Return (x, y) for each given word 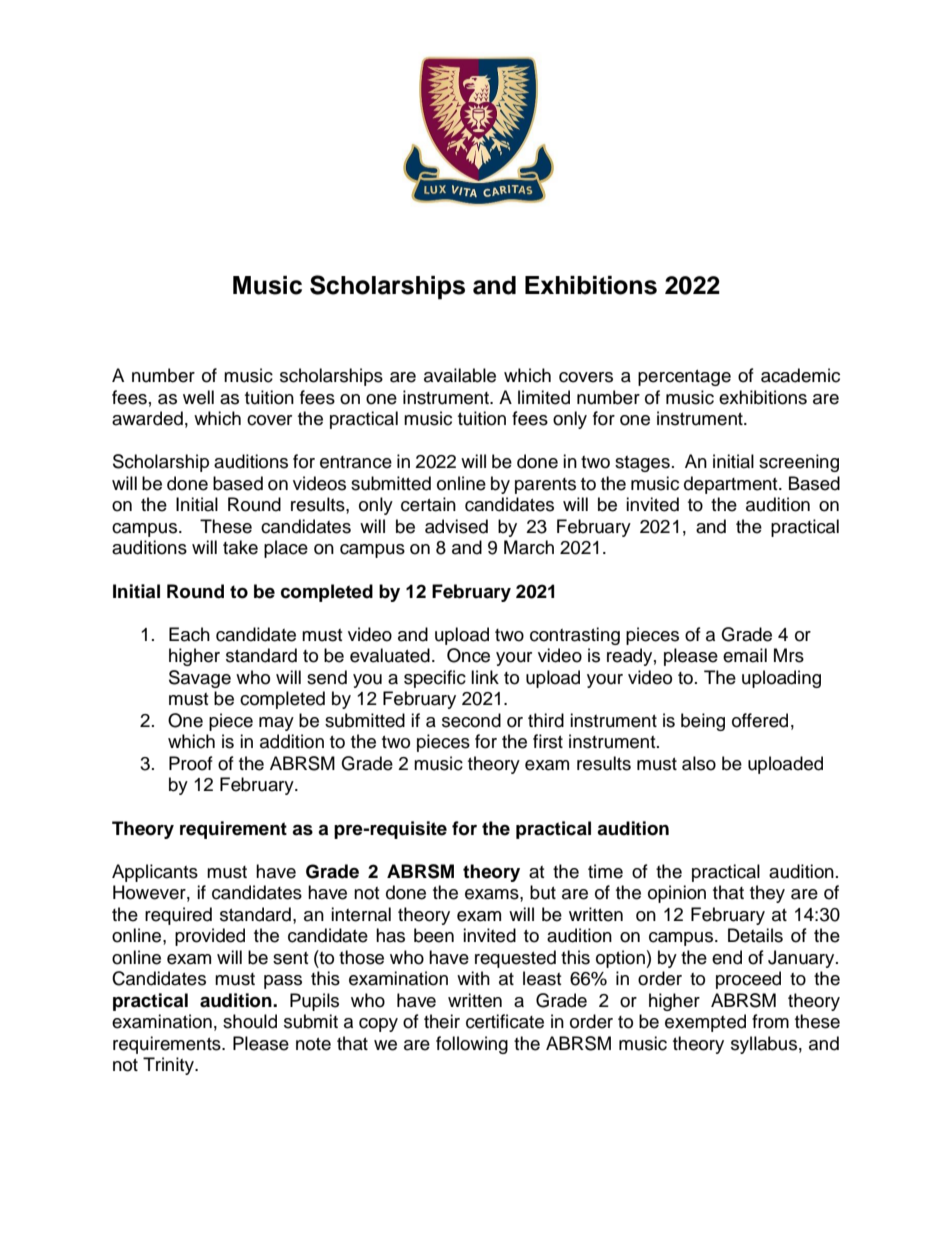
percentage (684, 378)
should (250, 1021)
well (198, 397)
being (703, 722)
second (471, 720)
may (276, 724)
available (460, 375)
